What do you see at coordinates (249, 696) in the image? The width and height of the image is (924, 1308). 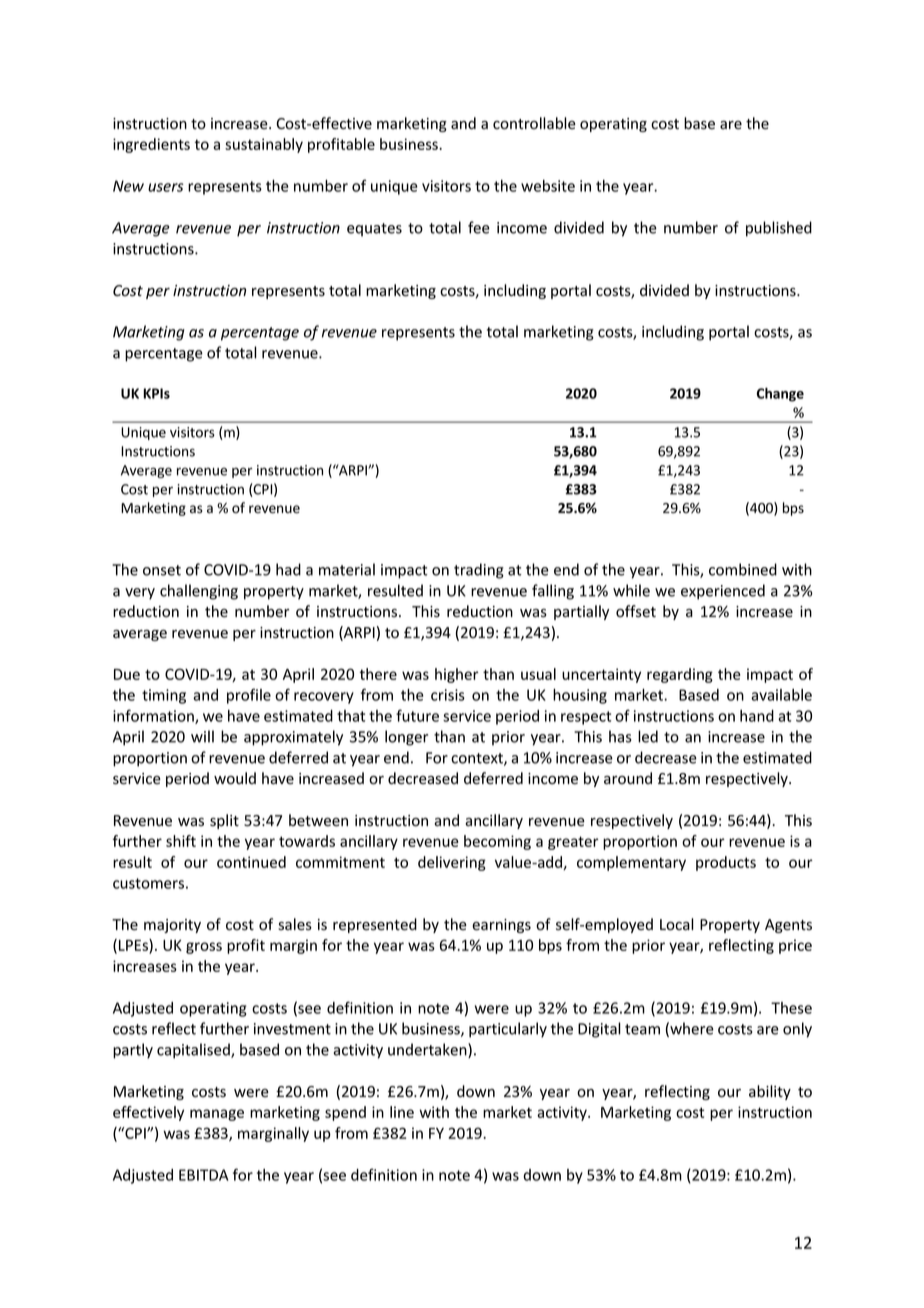 I see `profile` at bounding box center [249, 696].
